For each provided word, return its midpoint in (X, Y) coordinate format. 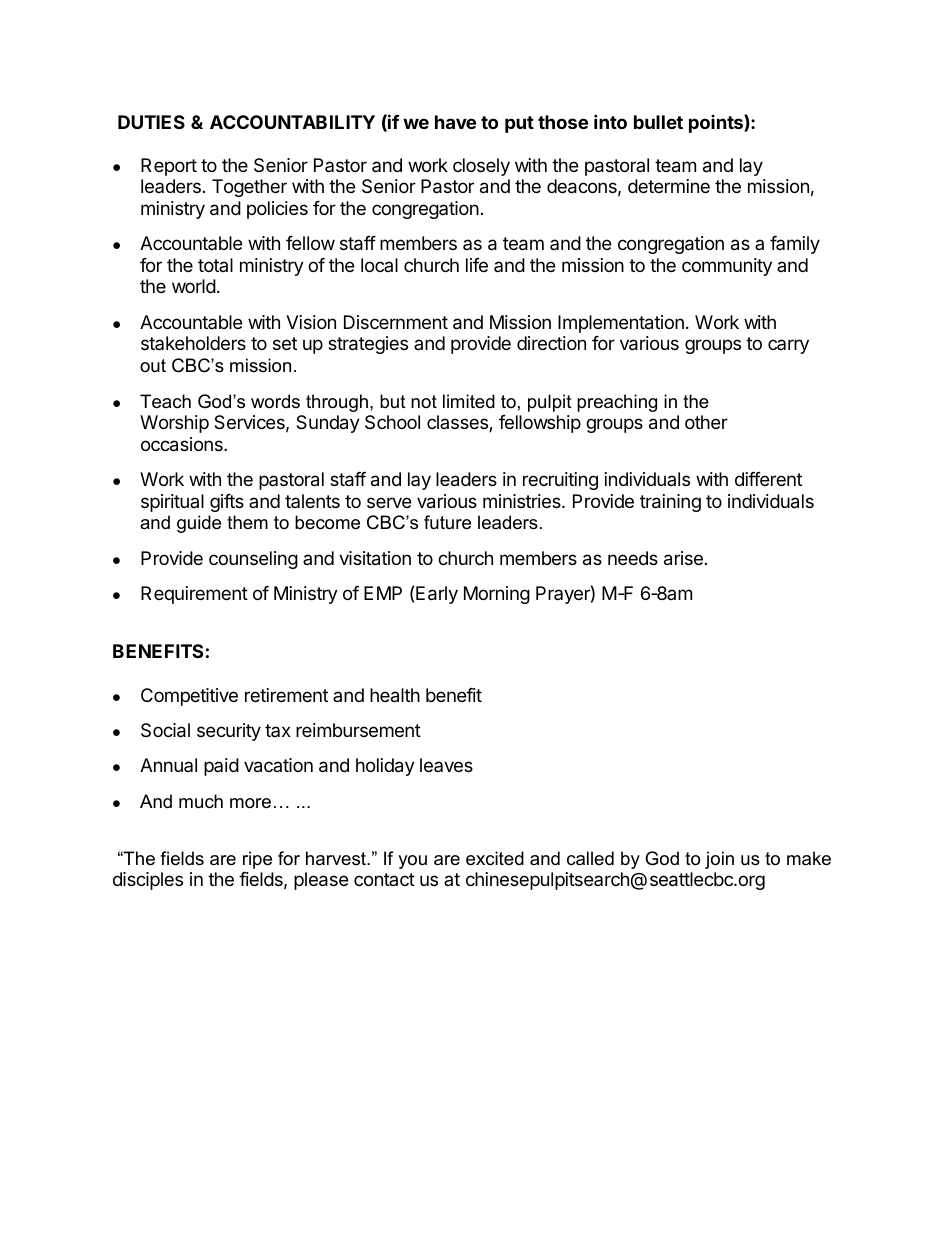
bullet (658, 122)
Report (169, 167)
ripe (257, 860)
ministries (523, 501)
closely (481, 167)
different (768, 479)
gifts (227, 503)
